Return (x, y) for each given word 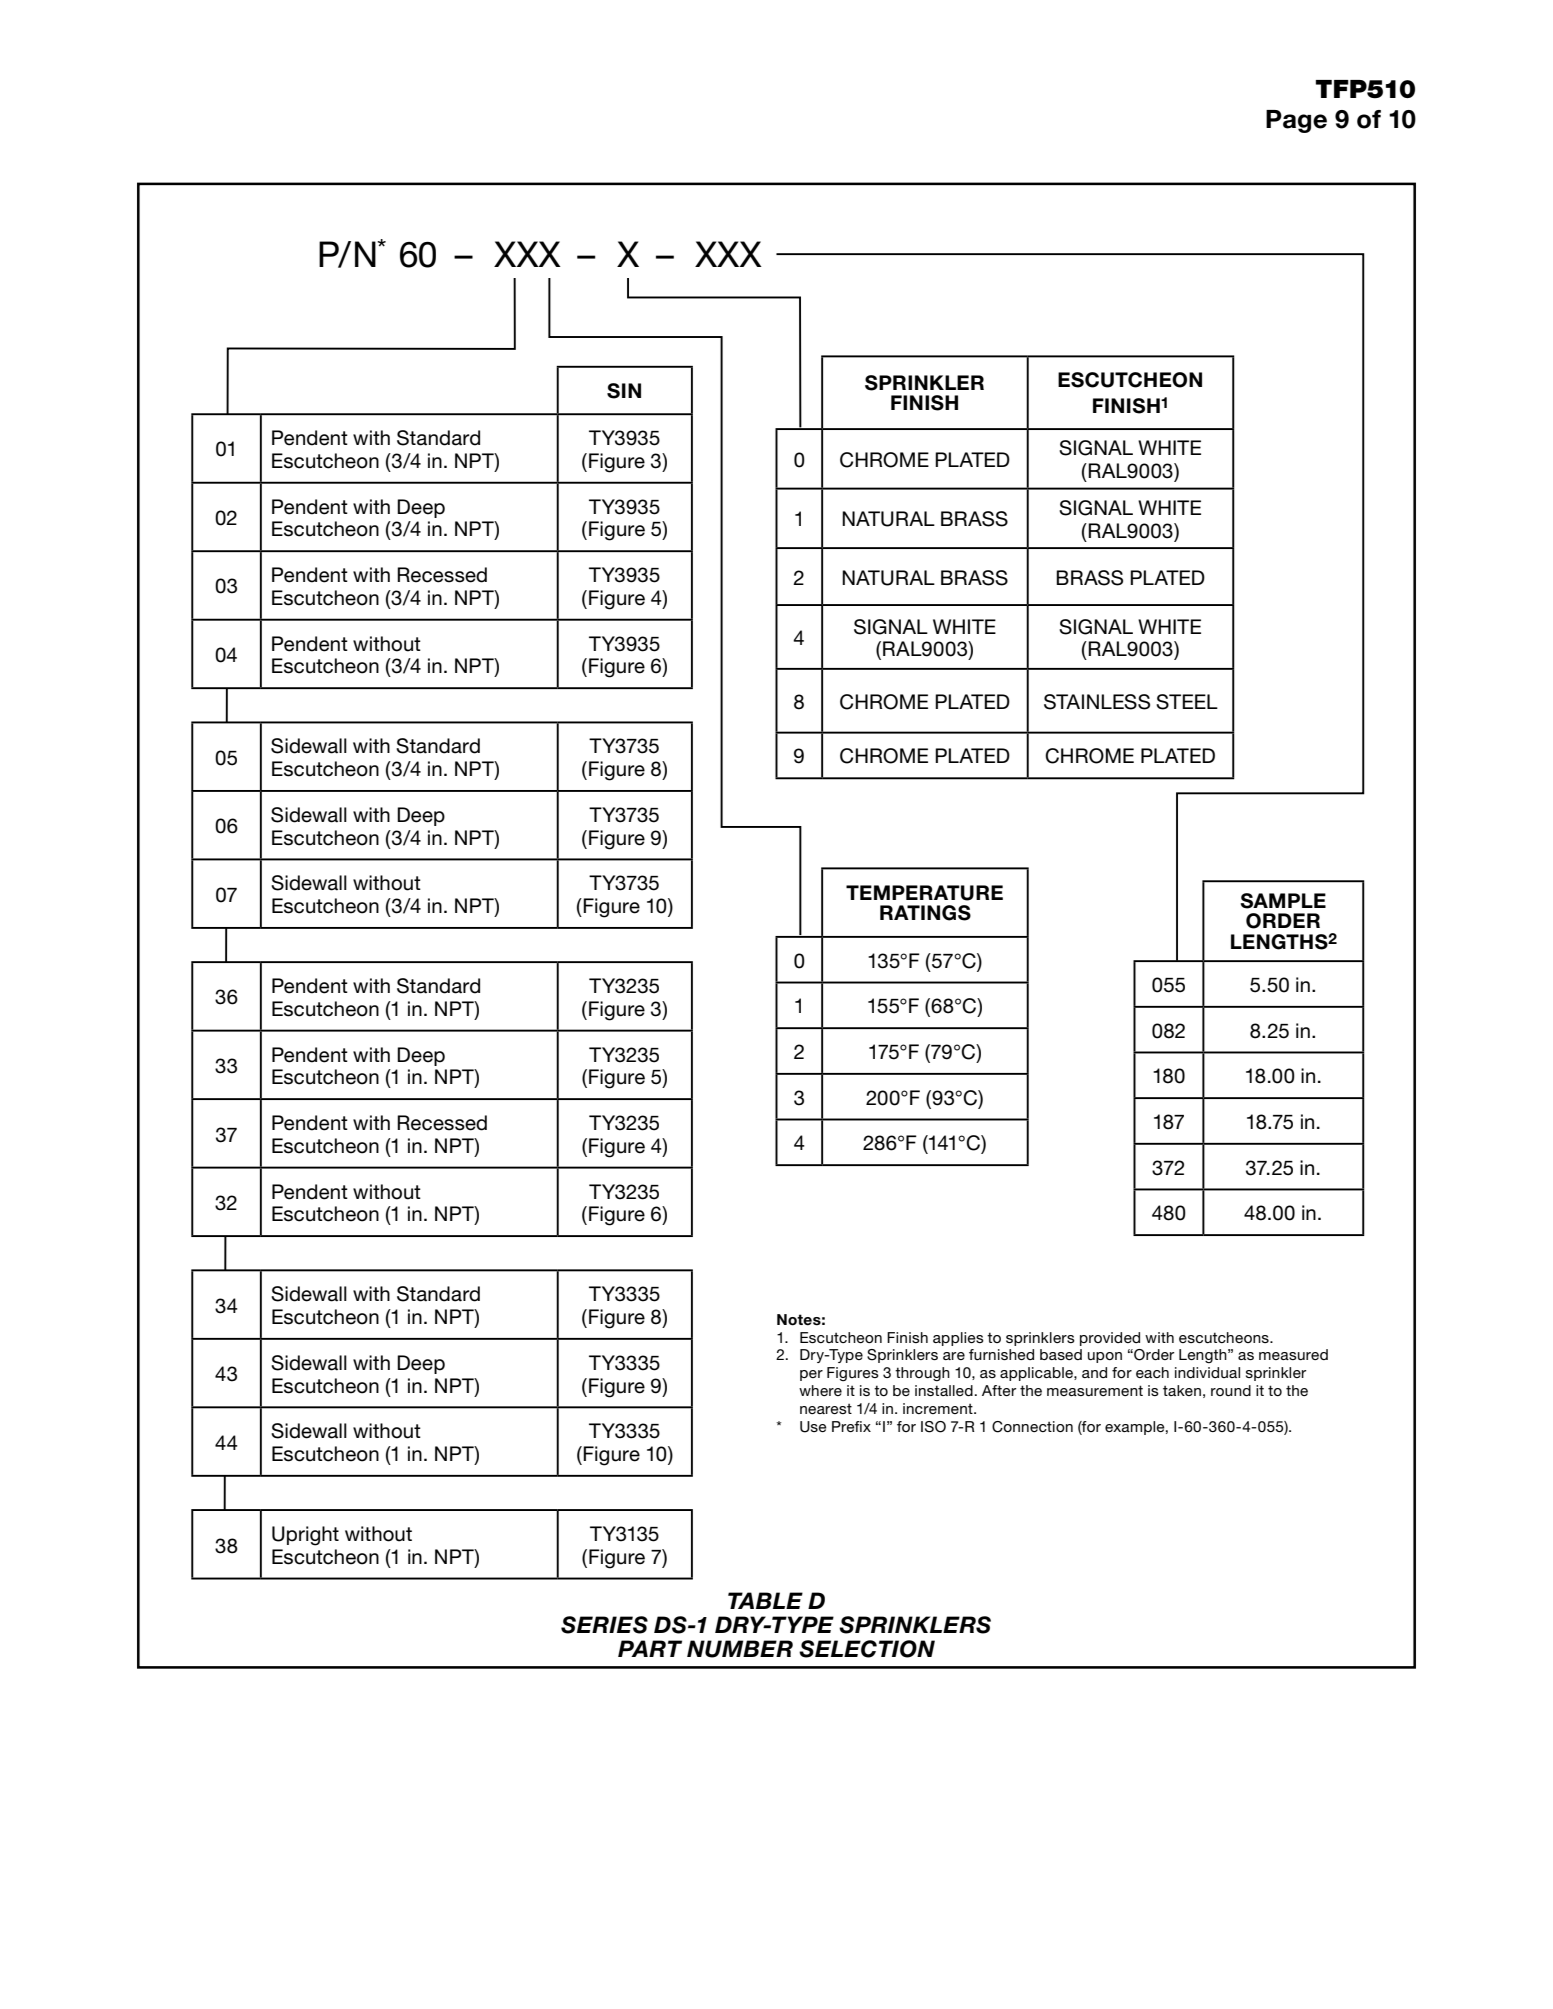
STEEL (1187, 702)
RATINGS (925, 913)
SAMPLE (1283, 901)
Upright (305, 1536)
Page (1296, 121)
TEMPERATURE (924, 893)
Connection (1032, 1427)
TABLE (765, 1600)
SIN (624, 391)
